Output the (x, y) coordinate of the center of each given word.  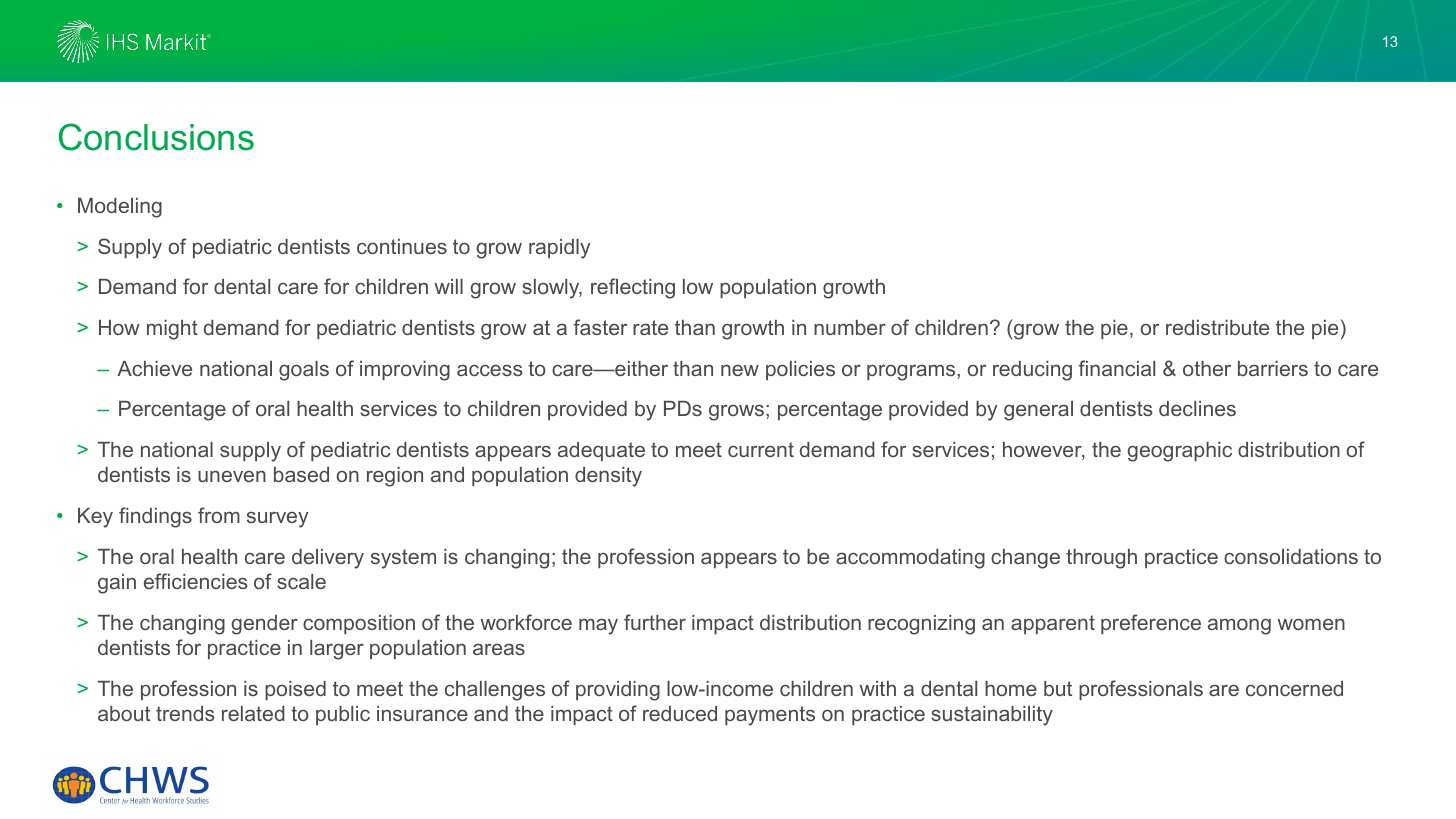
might (172, 330)
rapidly (559, 249)
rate (650, 327)
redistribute (1217, 327)
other (1207, 368)
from (219, 515)
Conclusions (156, 137)
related (253, 713)
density (608, 477)
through (1101, 559)
